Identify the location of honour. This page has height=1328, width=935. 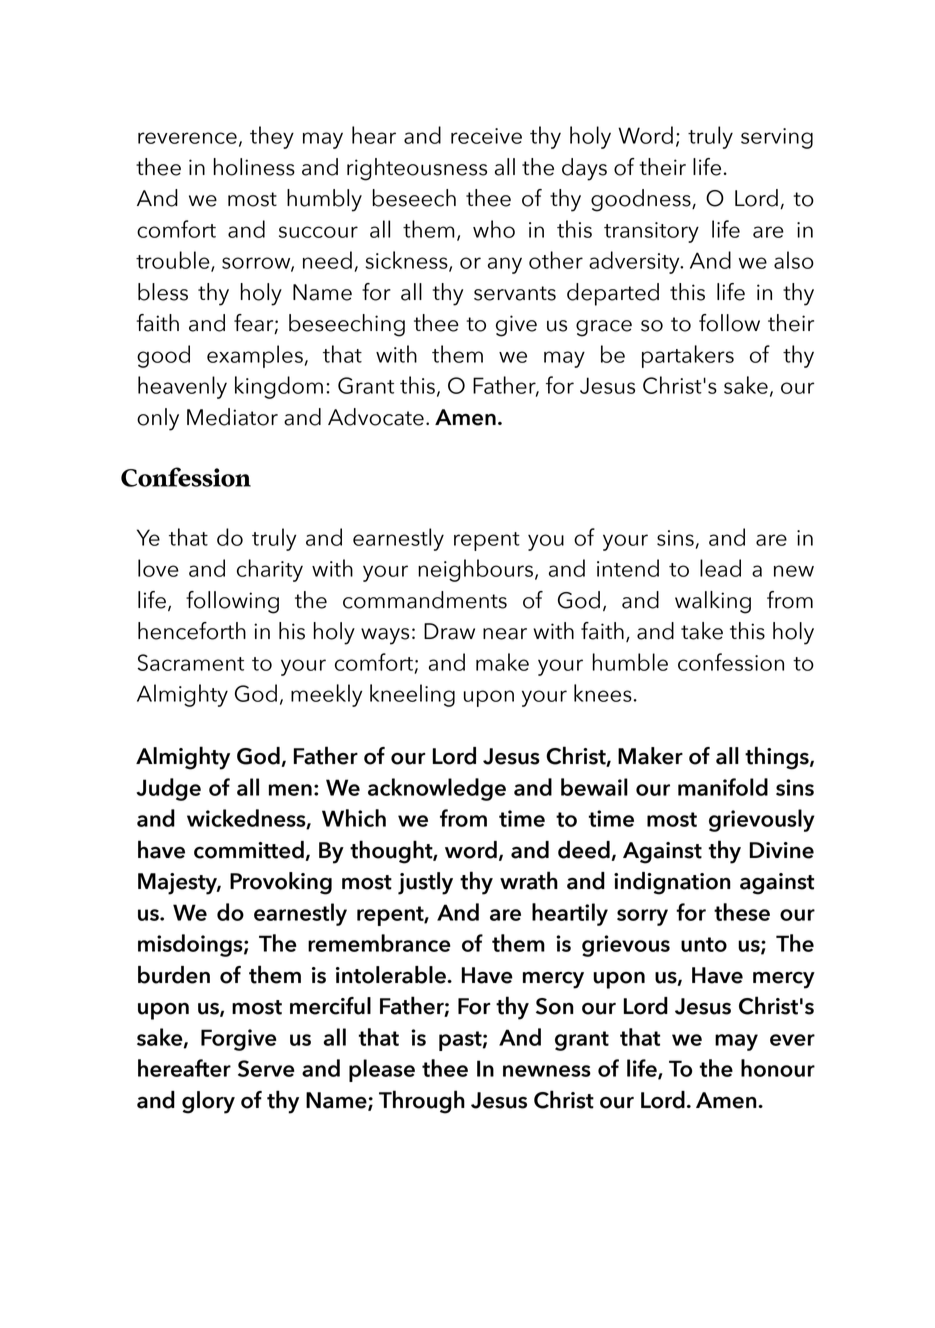
(778, 1068).
